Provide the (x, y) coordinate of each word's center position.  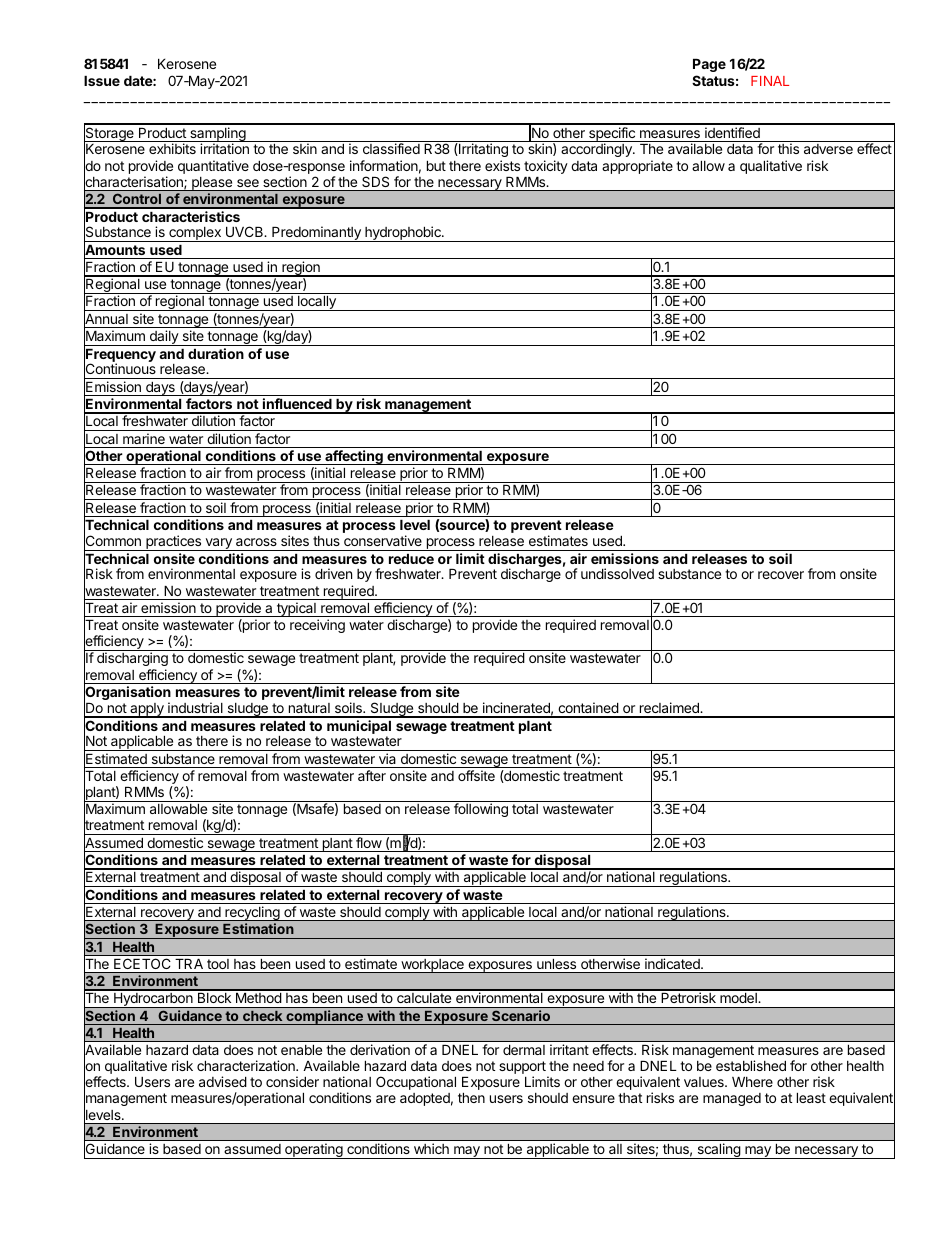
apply (147, 710)
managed (732, 1099)
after (372, 775)
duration (216, 353)
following (481, 810)
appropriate (637, 167)
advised (223, 1081)
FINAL (770, 81)
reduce (411, 559)
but (436, 166)
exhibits (172, 148)
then (471, 1098)
